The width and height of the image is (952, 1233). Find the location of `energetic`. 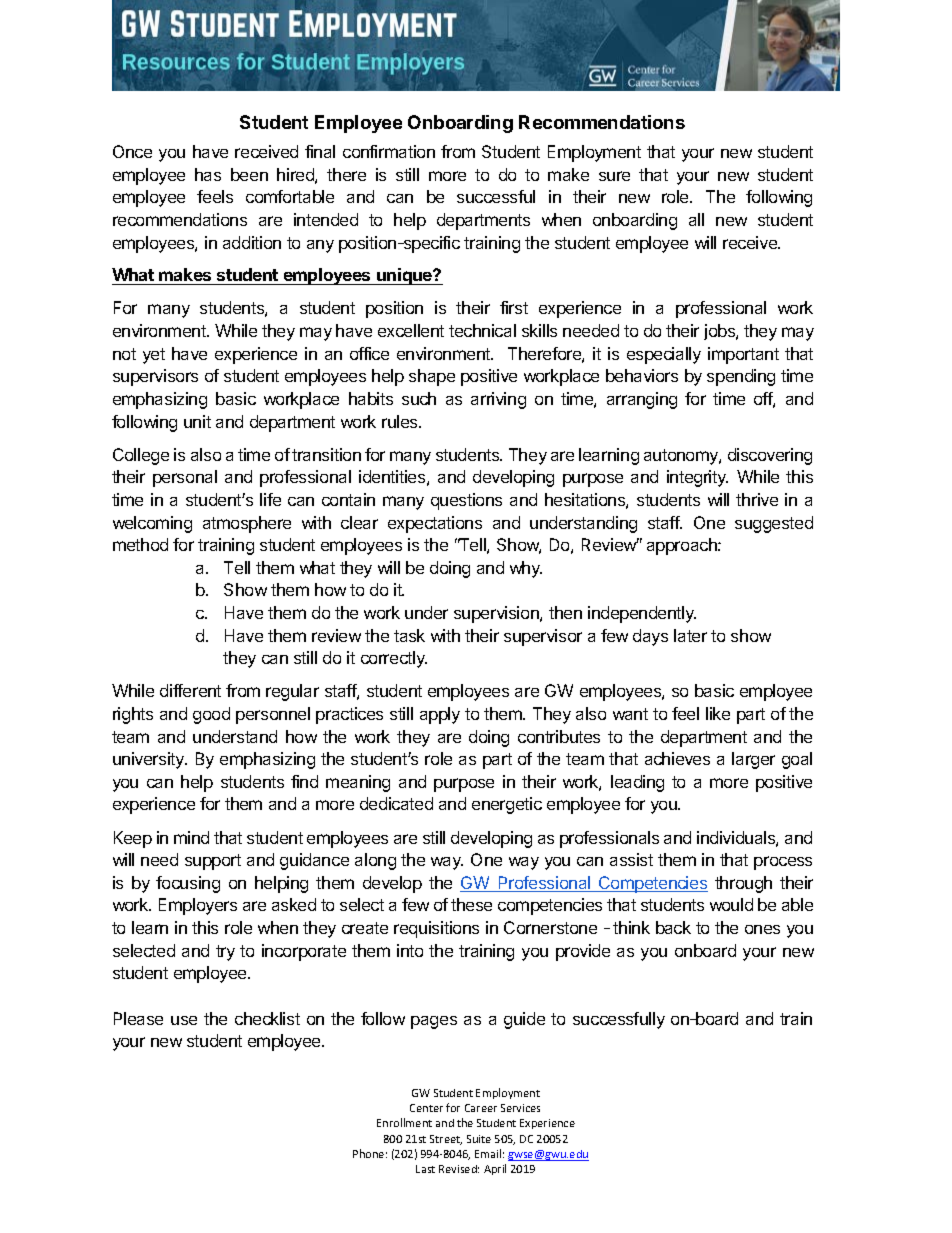

energetic is located at coordinates (507, 805).
